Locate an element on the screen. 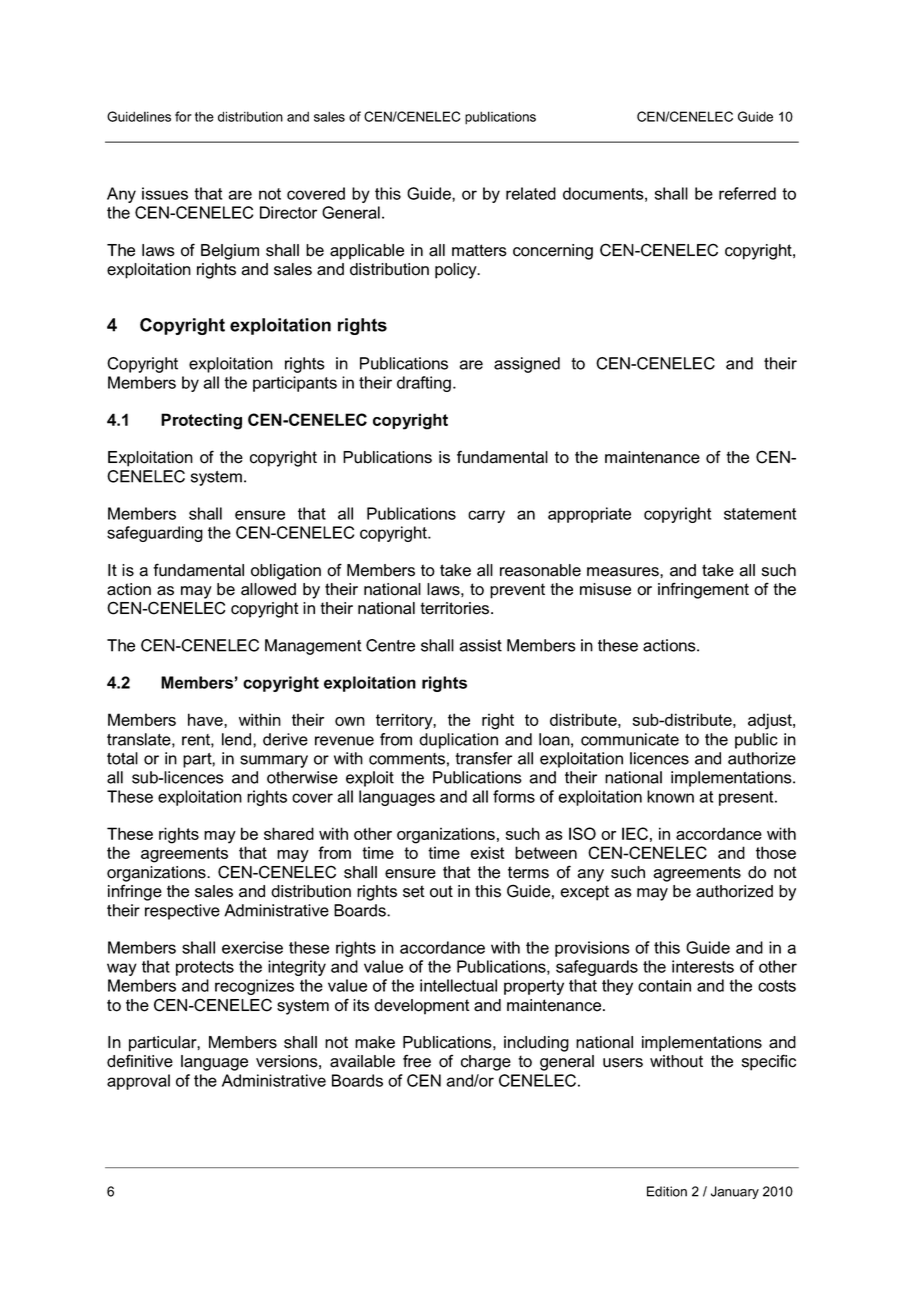 The image size is (924, 1308). approval is located at coordinates (138, 1082).
